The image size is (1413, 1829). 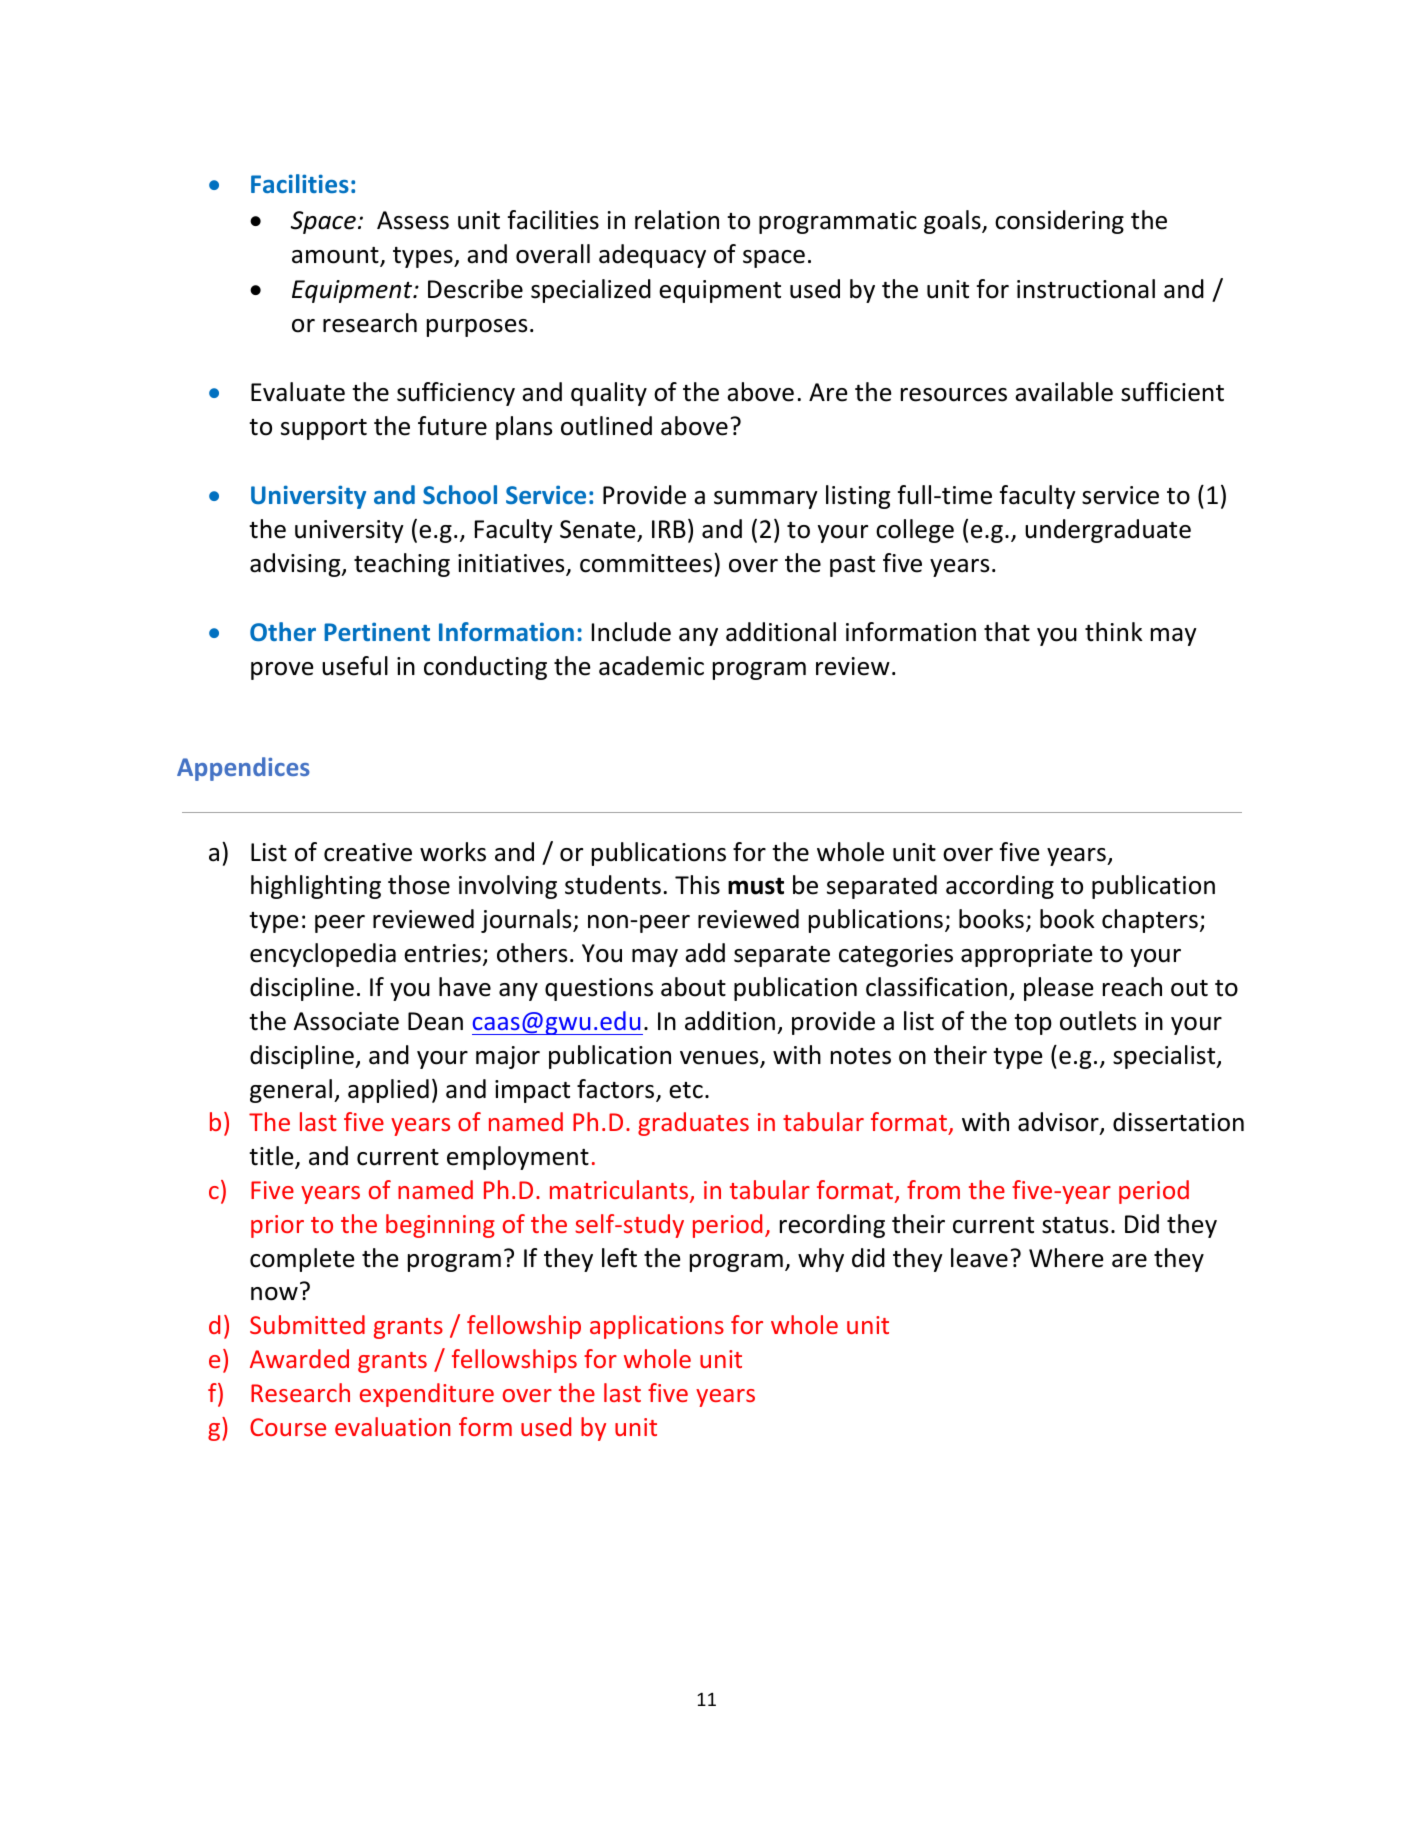 What do you see at coordinates (697, 885) in the screenshot?
I see `This` at bounding box center [697, 885].
